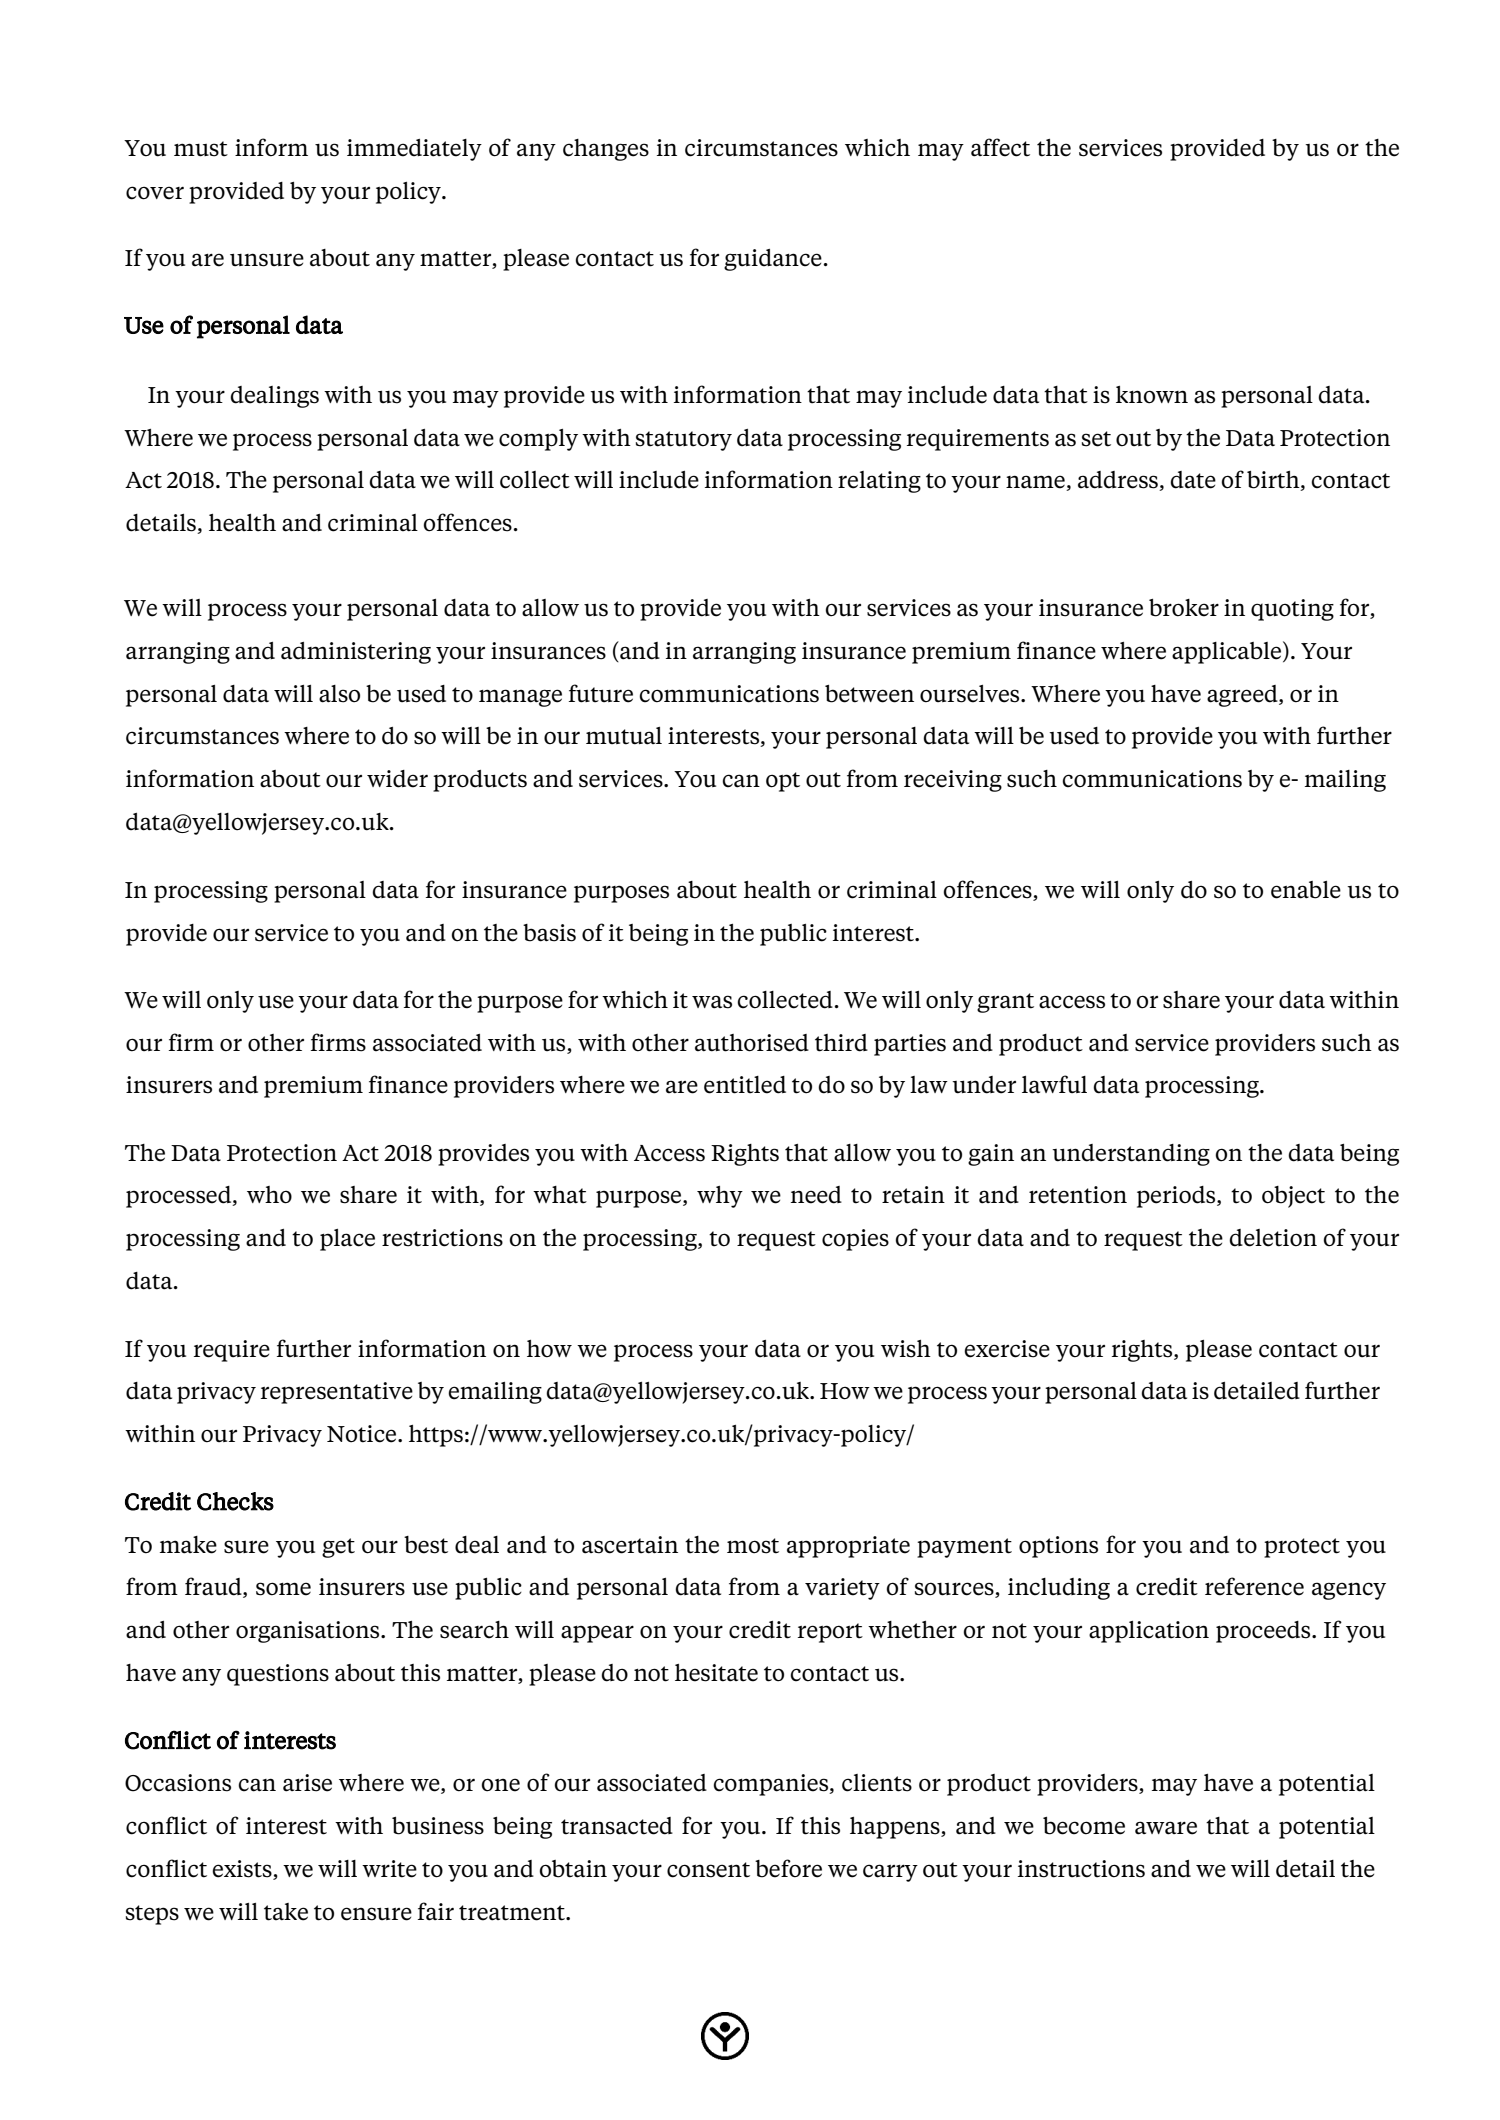 This document has height=2120, width=1500. I want to click on must, so click(201, 149).
